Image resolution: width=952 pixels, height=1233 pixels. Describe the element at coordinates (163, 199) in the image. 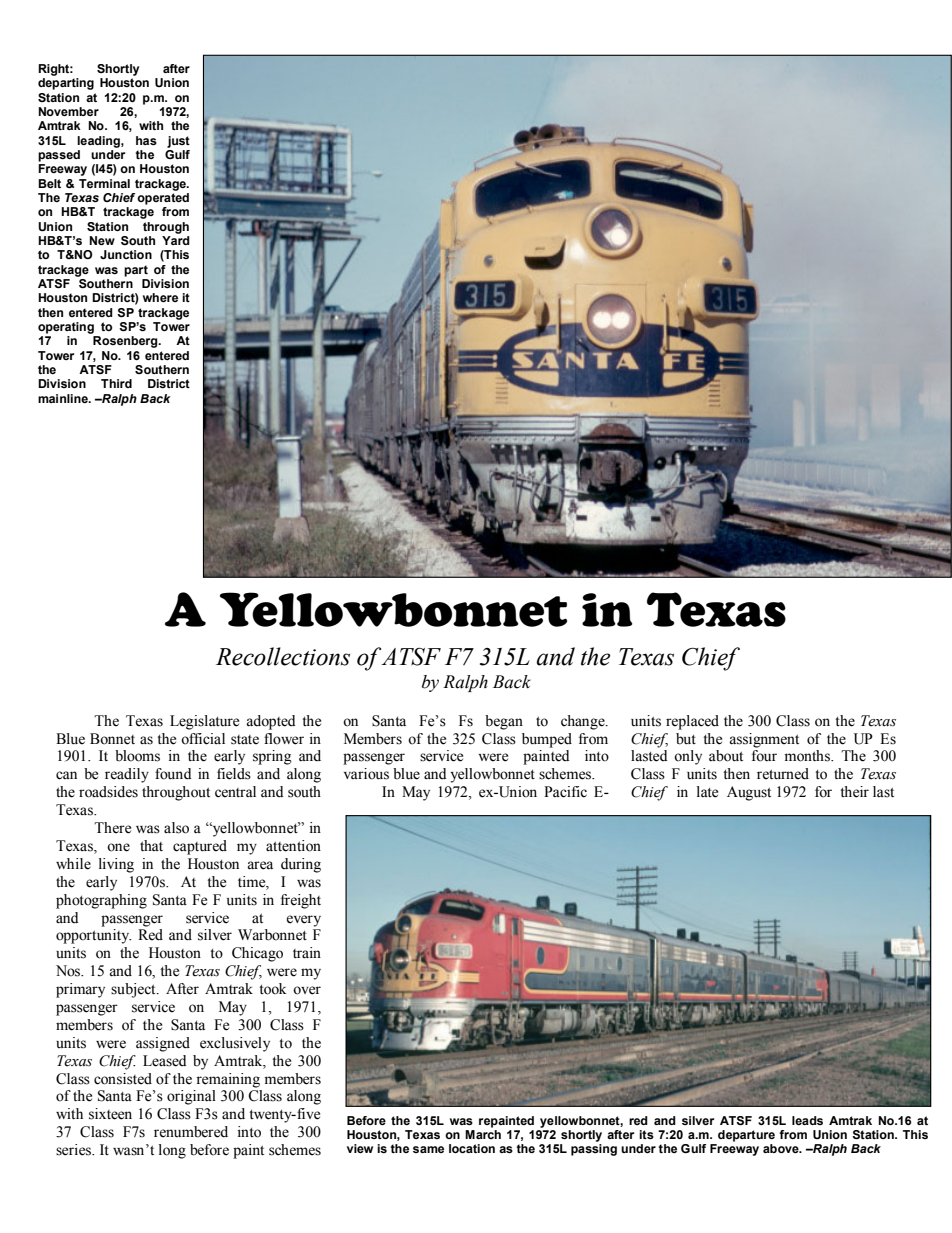

I see `operated` at that location.
